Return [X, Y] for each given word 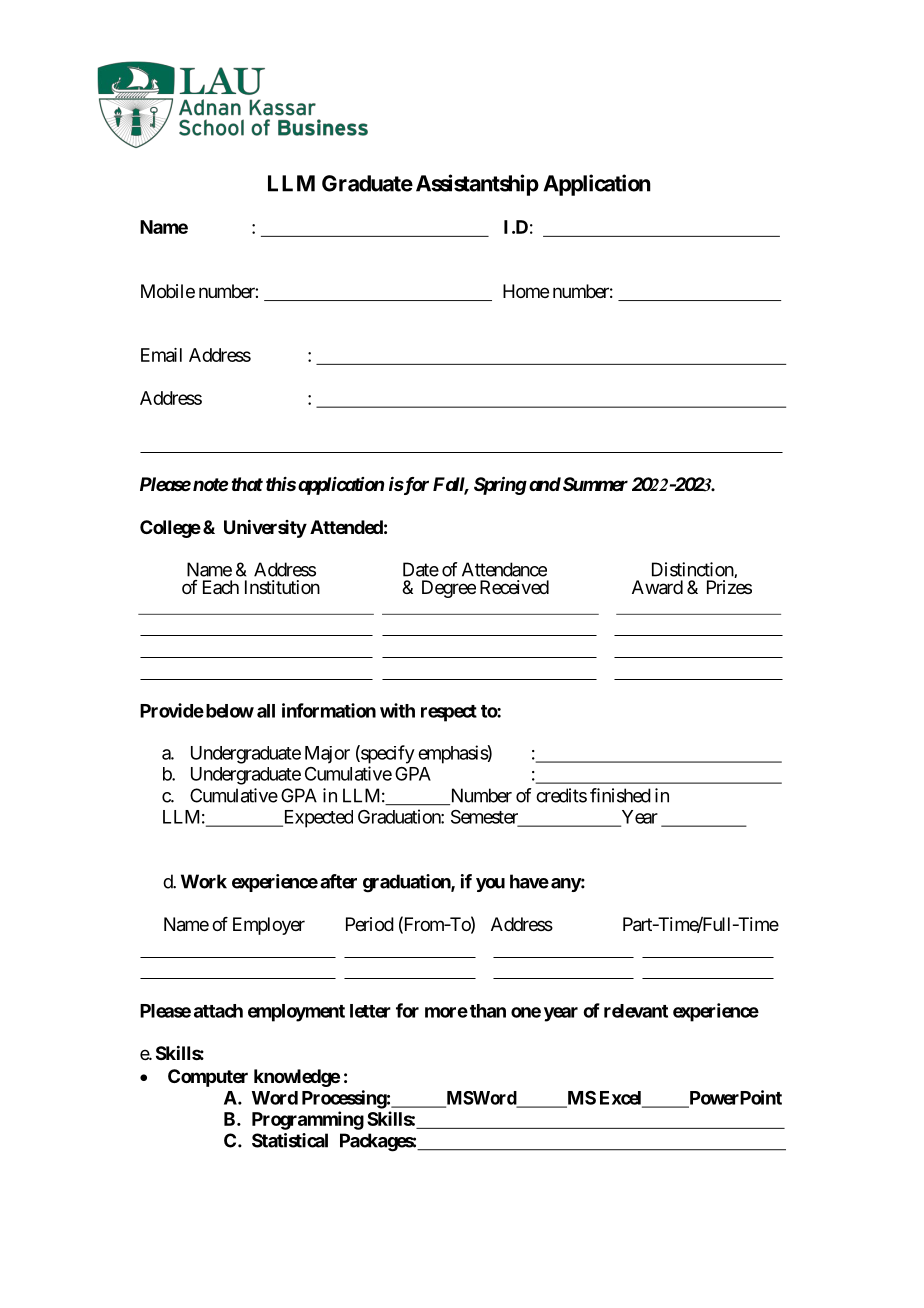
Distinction [693, 570]
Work [204, 881]
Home [526, 291]
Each [221, 587]
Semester [485, 818]
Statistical [290, 1140]
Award [657, 587]
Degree [449, 589]
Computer [208, 1078]
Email [161, 355]
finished [620, 795]
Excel [622, 1099]
